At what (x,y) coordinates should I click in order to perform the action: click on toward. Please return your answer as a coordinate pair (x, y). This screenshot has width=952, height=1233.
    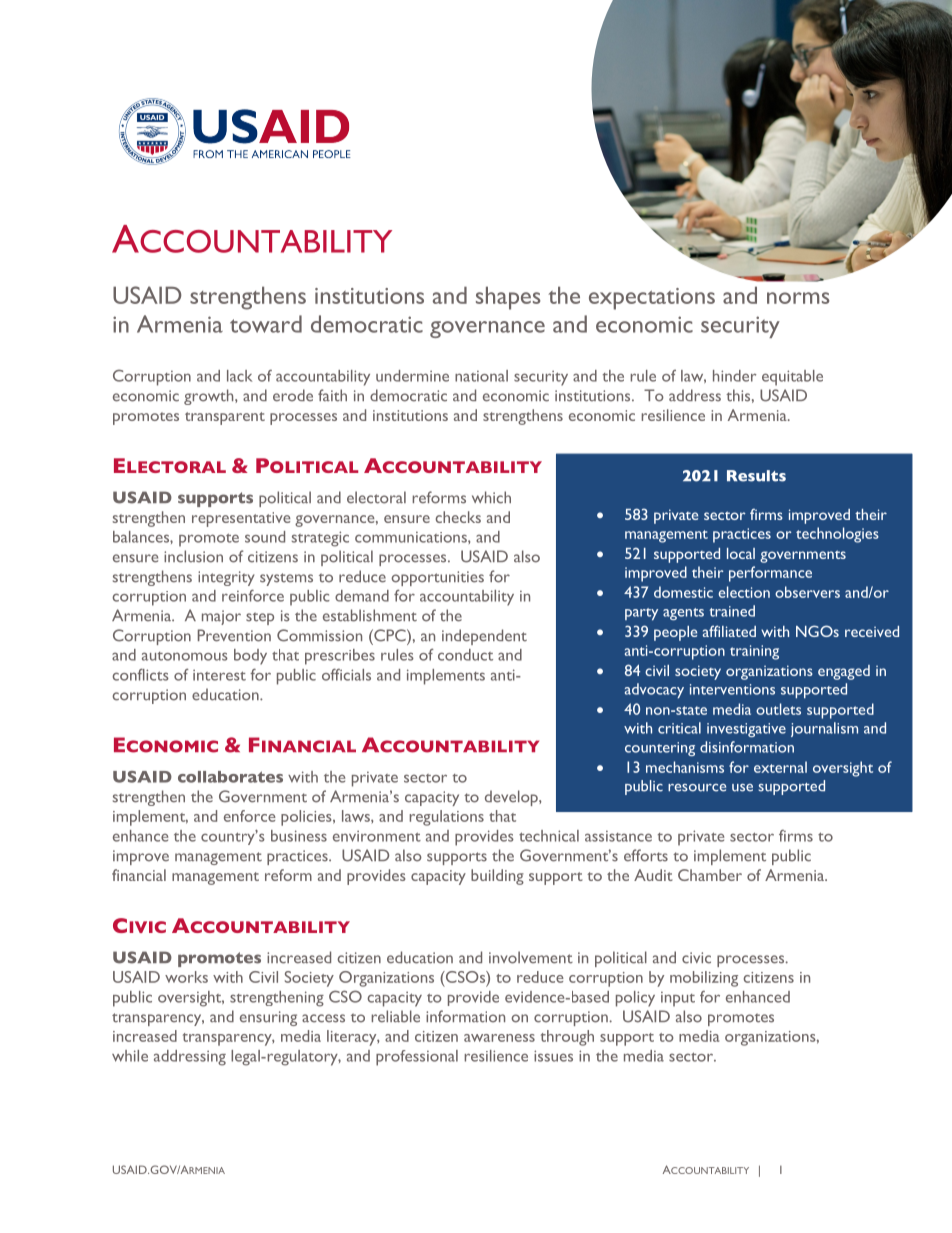
    Looking at the image, I should click on (266, 324).
